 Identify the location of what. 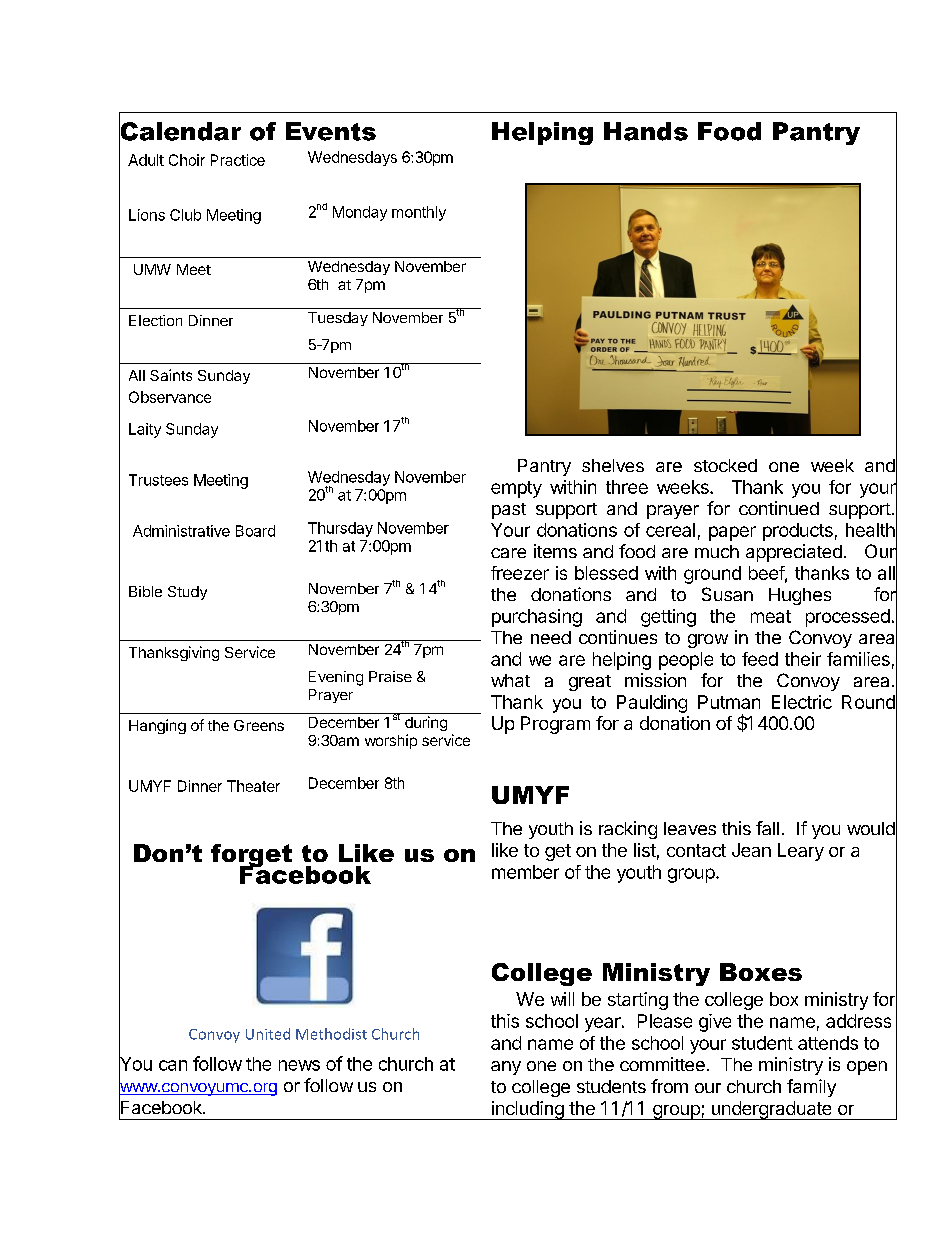
(510, 680).
